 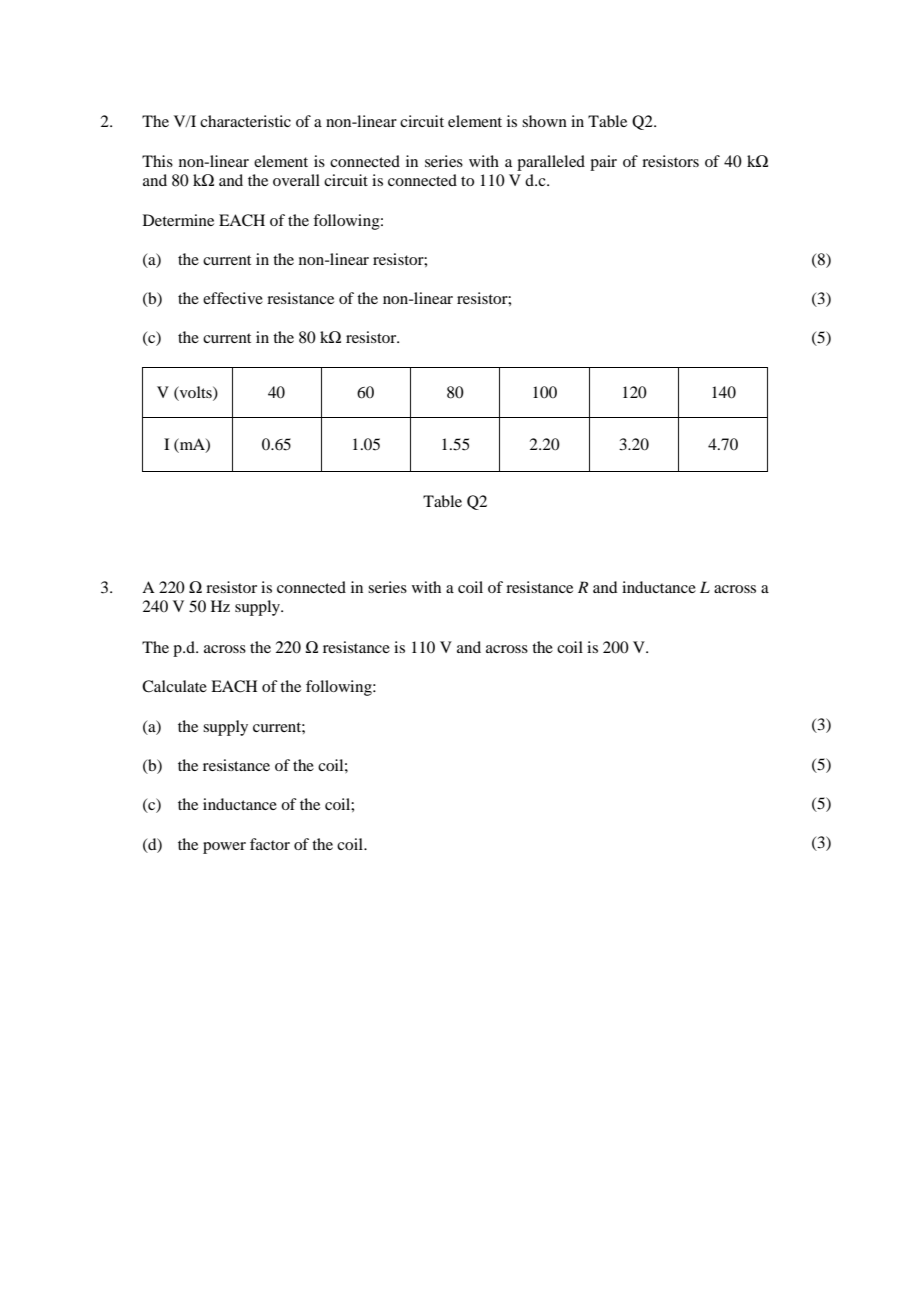 What do you see at coordinates (178, 220) in the screenshot?
I see `Determine` at bounding box center [178, 220].
